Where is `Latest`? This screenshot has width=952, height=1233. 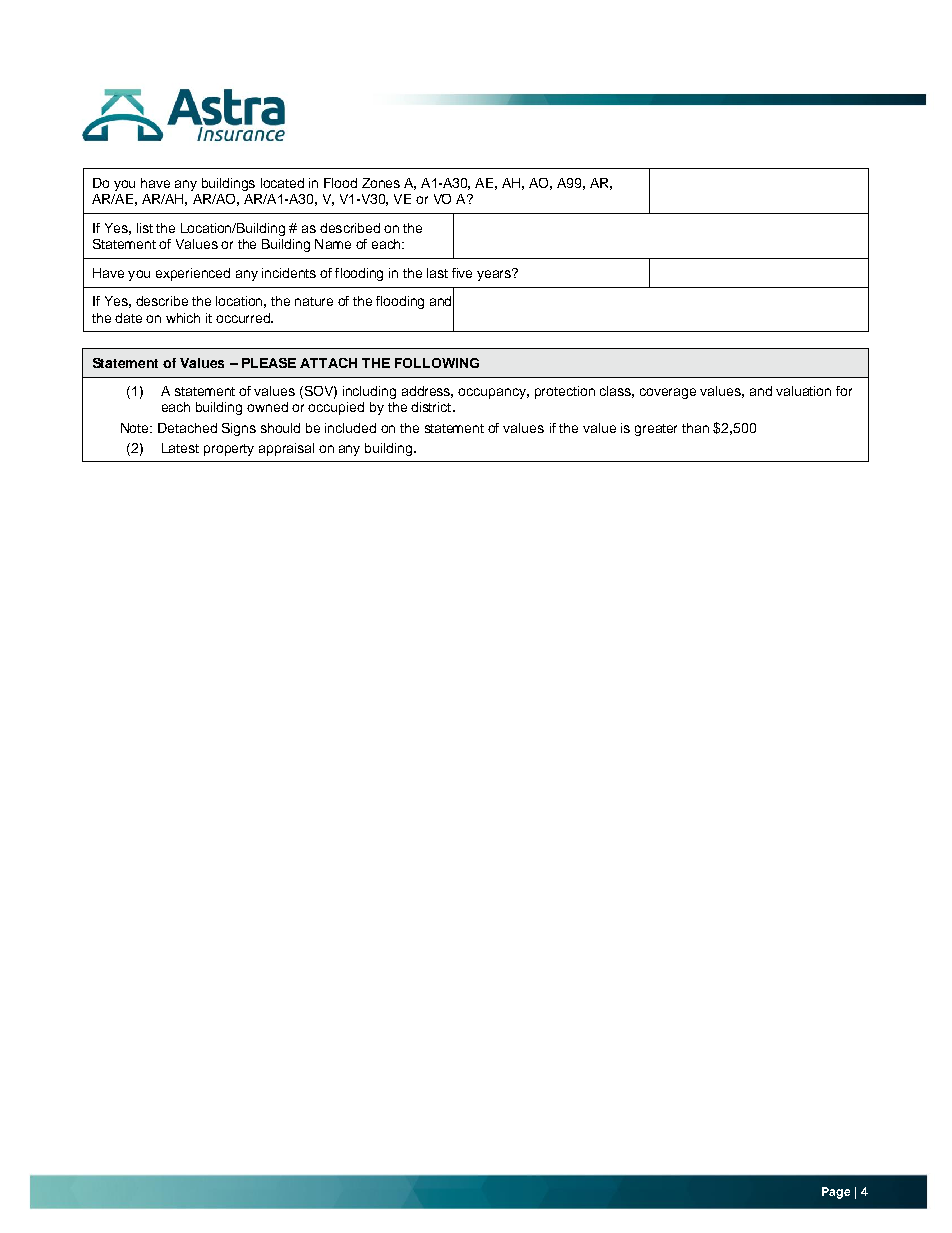
Latest is located at coordinates (180, 448).
